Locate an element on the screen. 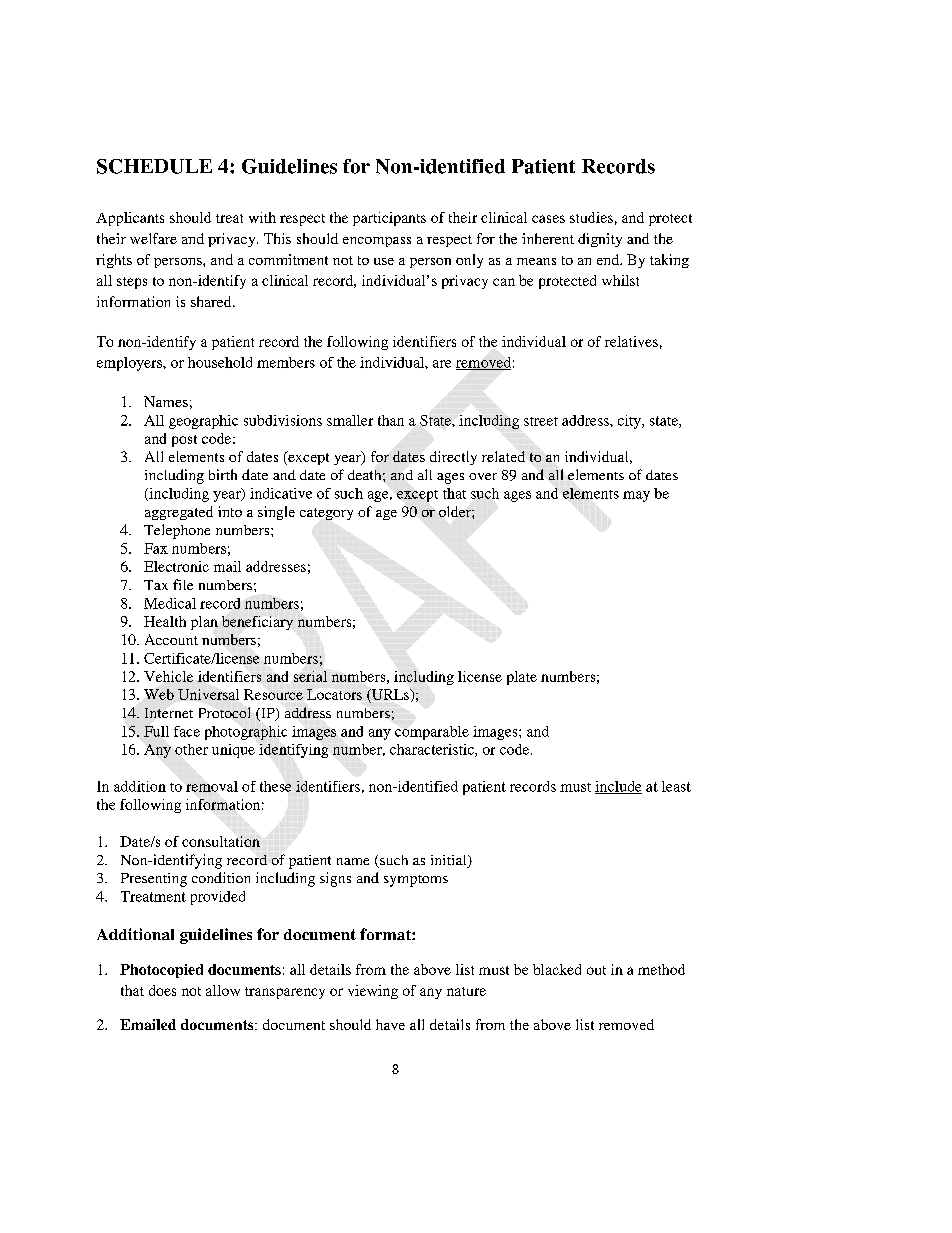 This screenshot has width=952, height=1233. removal is located at coordinates (212, 786).
